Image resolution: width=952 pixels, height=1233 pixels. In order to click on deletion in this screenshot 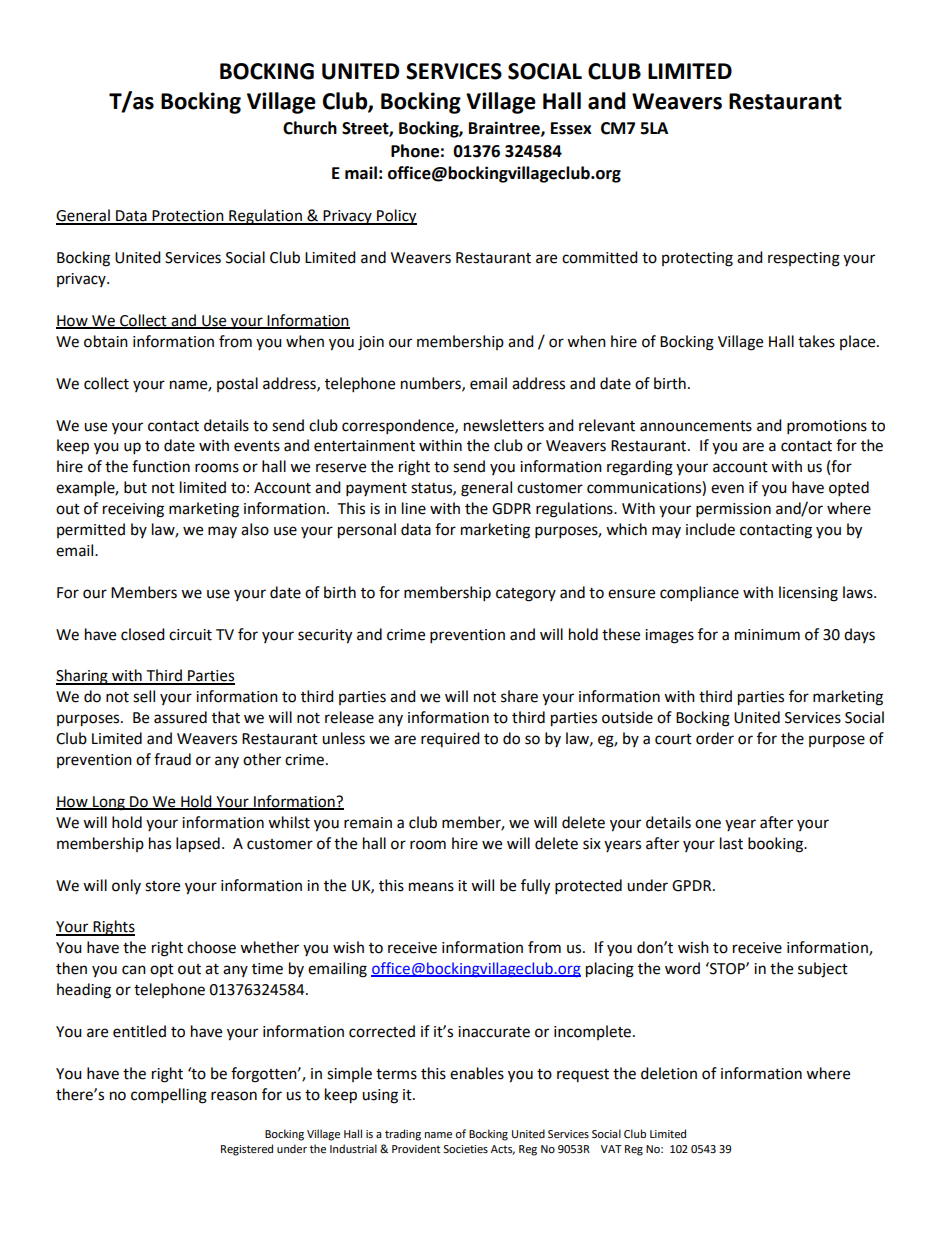, I will do `click(669, 1073)`.
